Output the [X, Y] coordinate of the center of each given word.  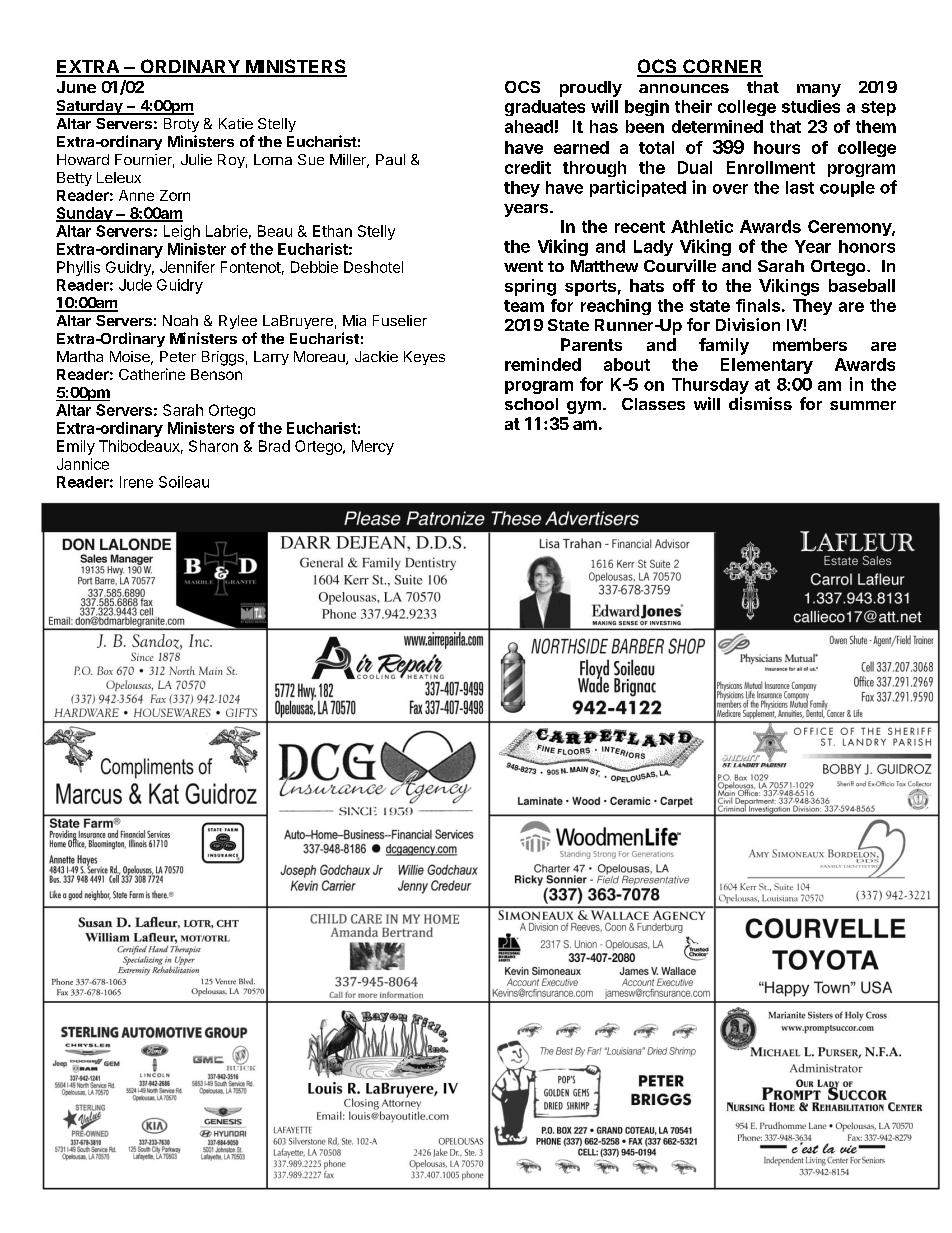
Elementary [767, 366]
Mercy [373, 447]
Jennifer [187, 267]
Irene [136, 482]
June [76, 87]
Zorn [175, 195]
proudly [591, 89]
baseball [862, 285]
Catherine [152, 374]
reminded [543, 364]
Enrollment [771, 167]
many [819, 90]
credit [528, 167]
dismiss [760, 403]
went [523, 266]
